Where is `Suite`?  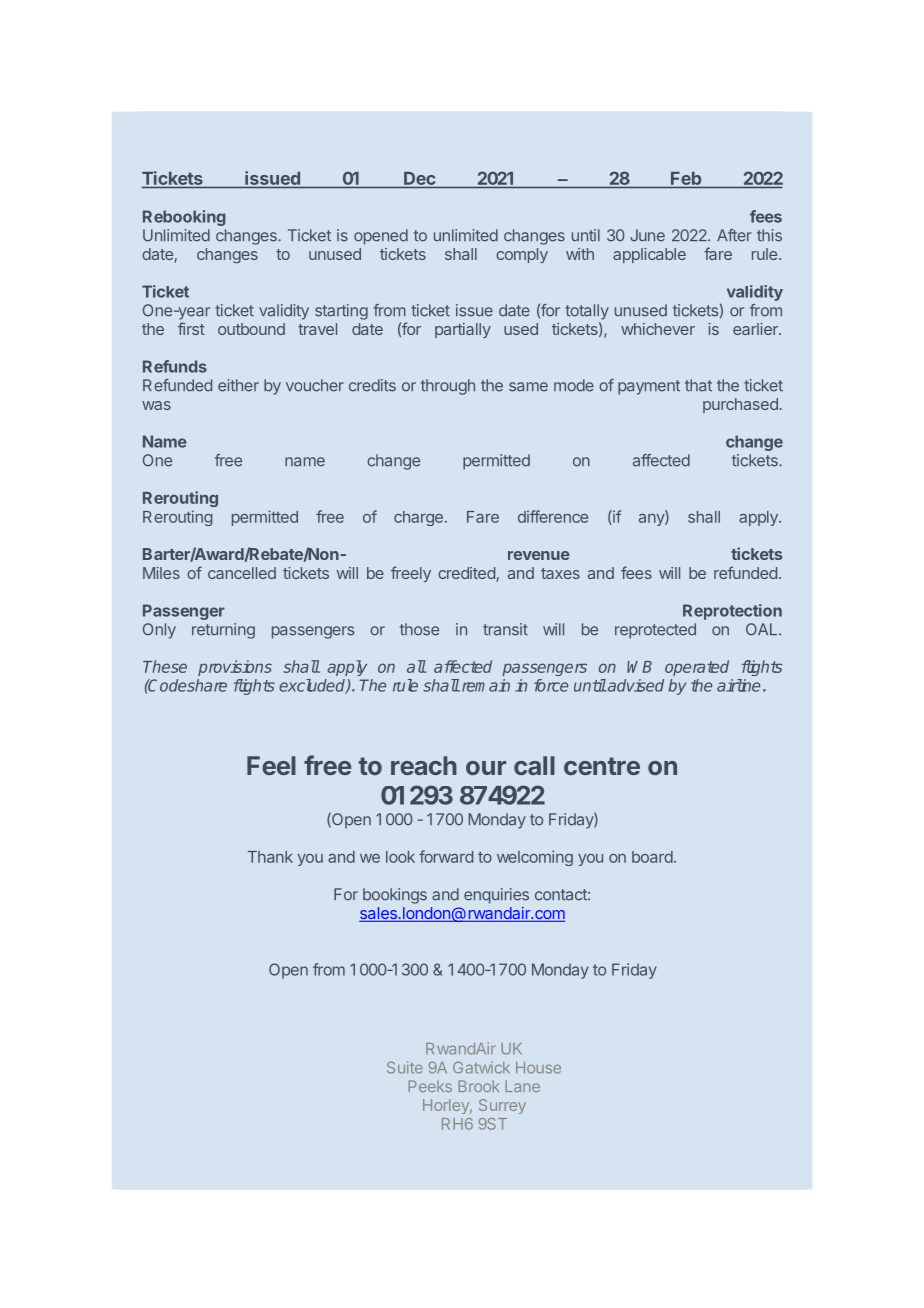 Suite is located at coordinates (405, 1067).
